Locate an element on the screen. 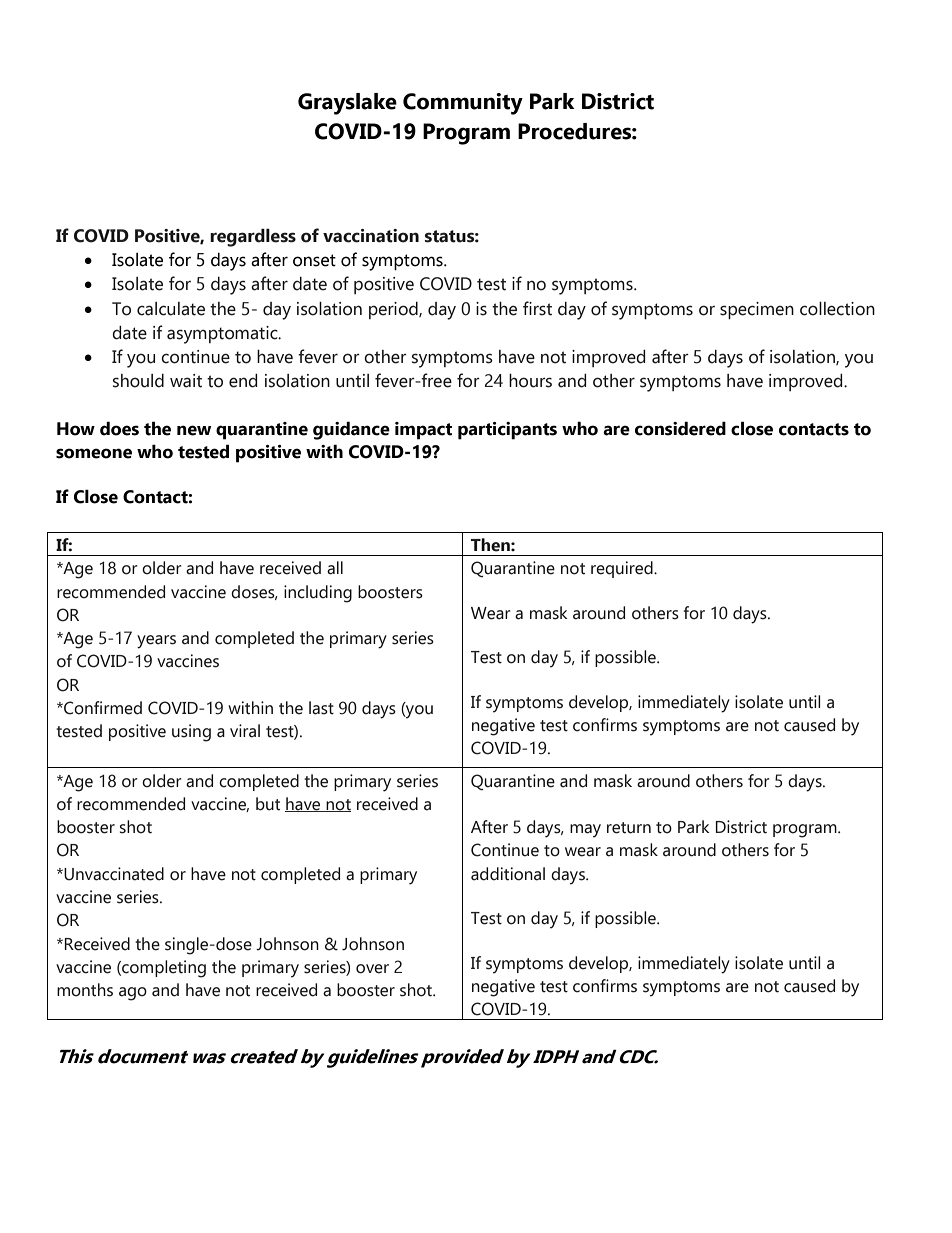  all is located at coordinates (335, 568).
